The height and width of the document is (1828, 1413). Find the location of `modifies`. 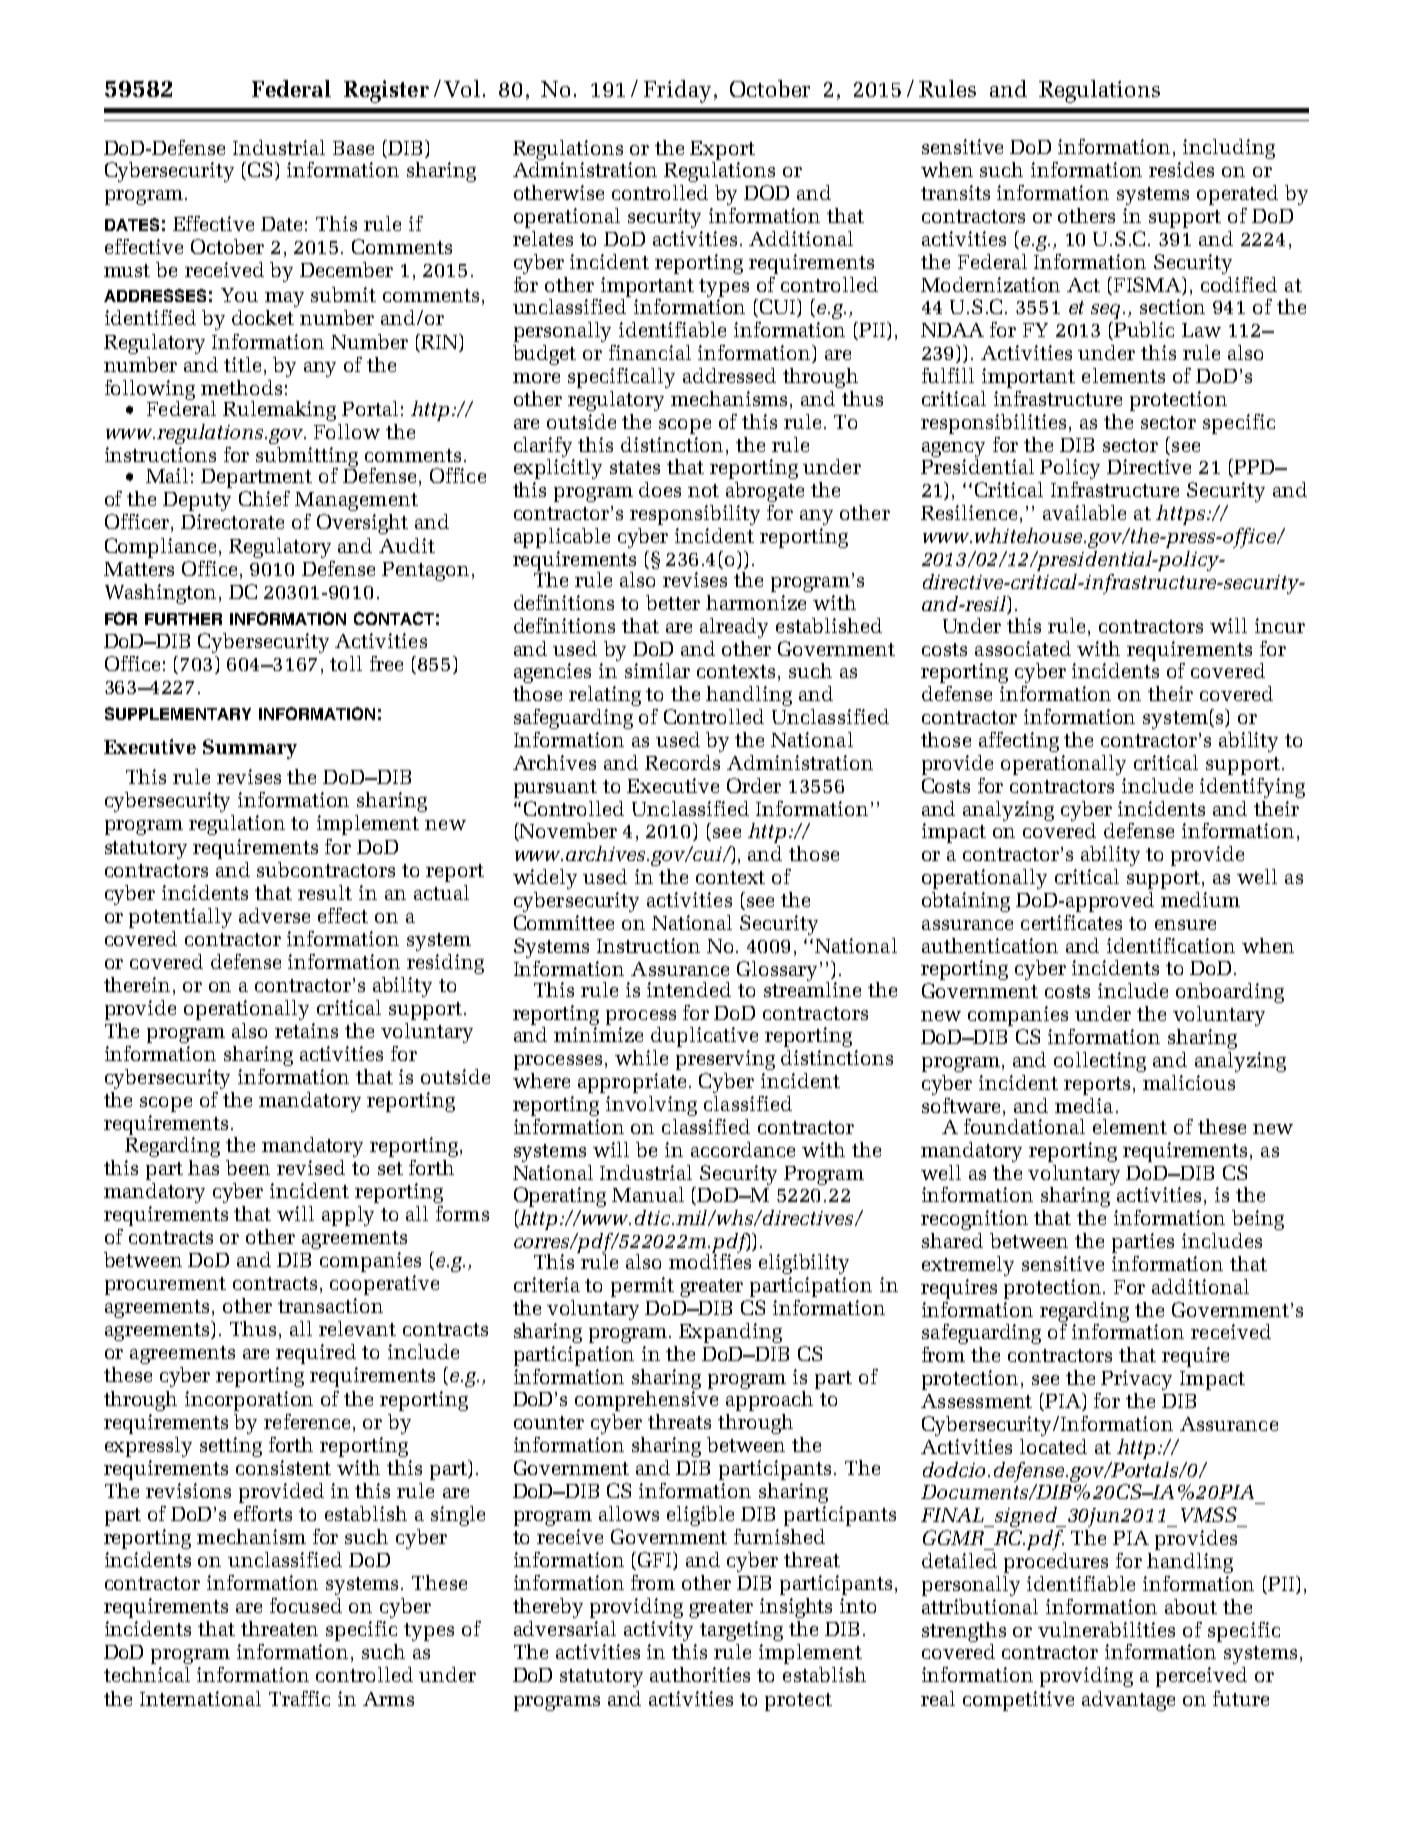

modifies is located at coordinates (710, 1260).
